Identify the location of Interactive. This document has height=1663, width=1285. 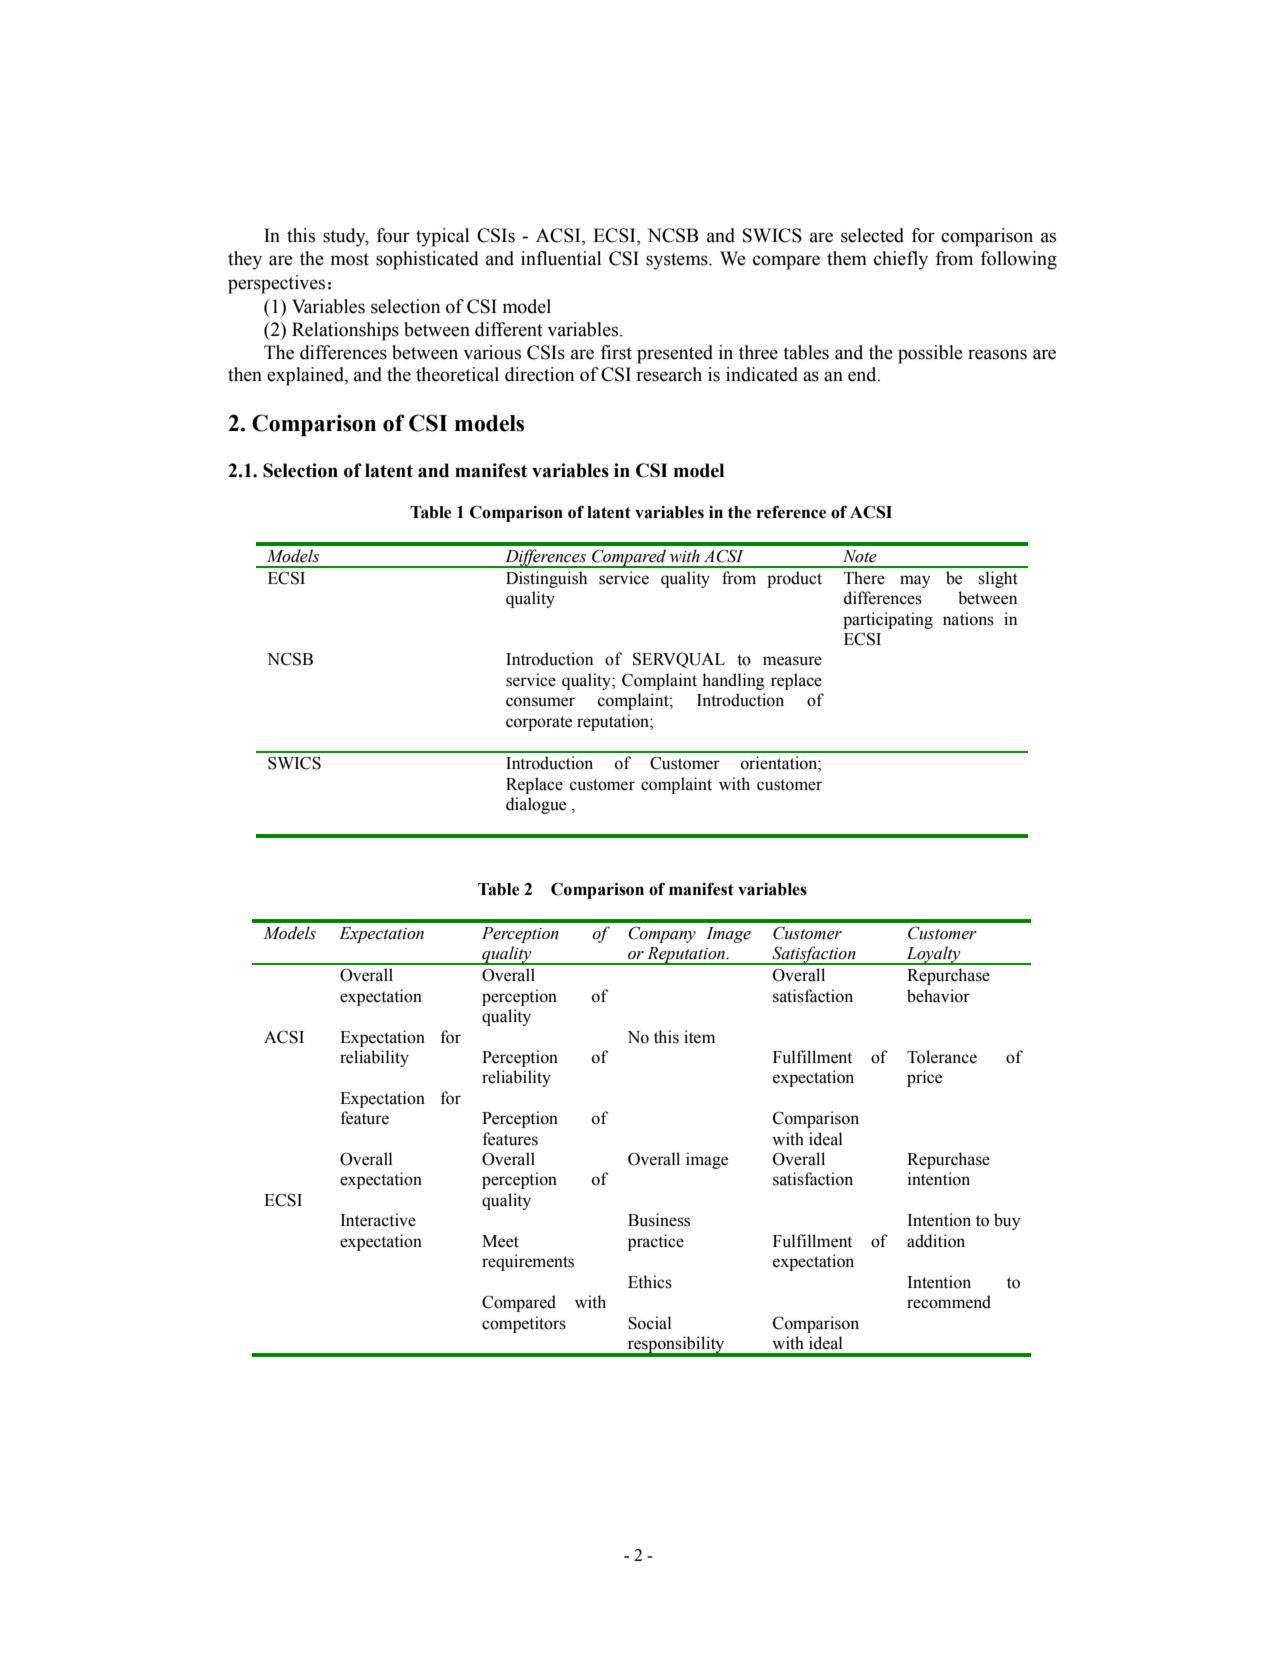
(378, 1220).
